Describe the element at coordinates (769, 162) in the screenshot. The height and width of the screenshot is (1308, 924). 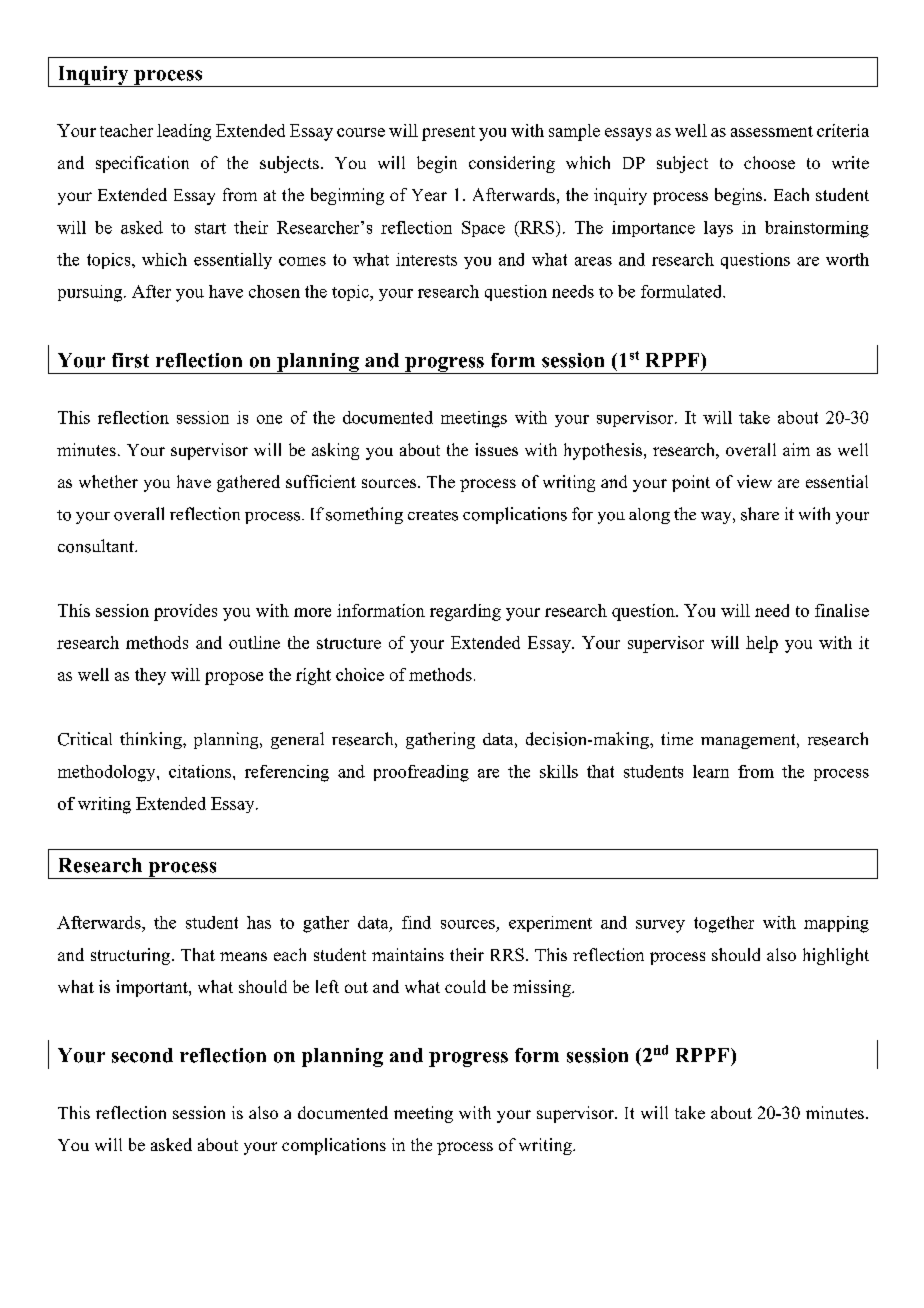
I see `choose` at that location.
